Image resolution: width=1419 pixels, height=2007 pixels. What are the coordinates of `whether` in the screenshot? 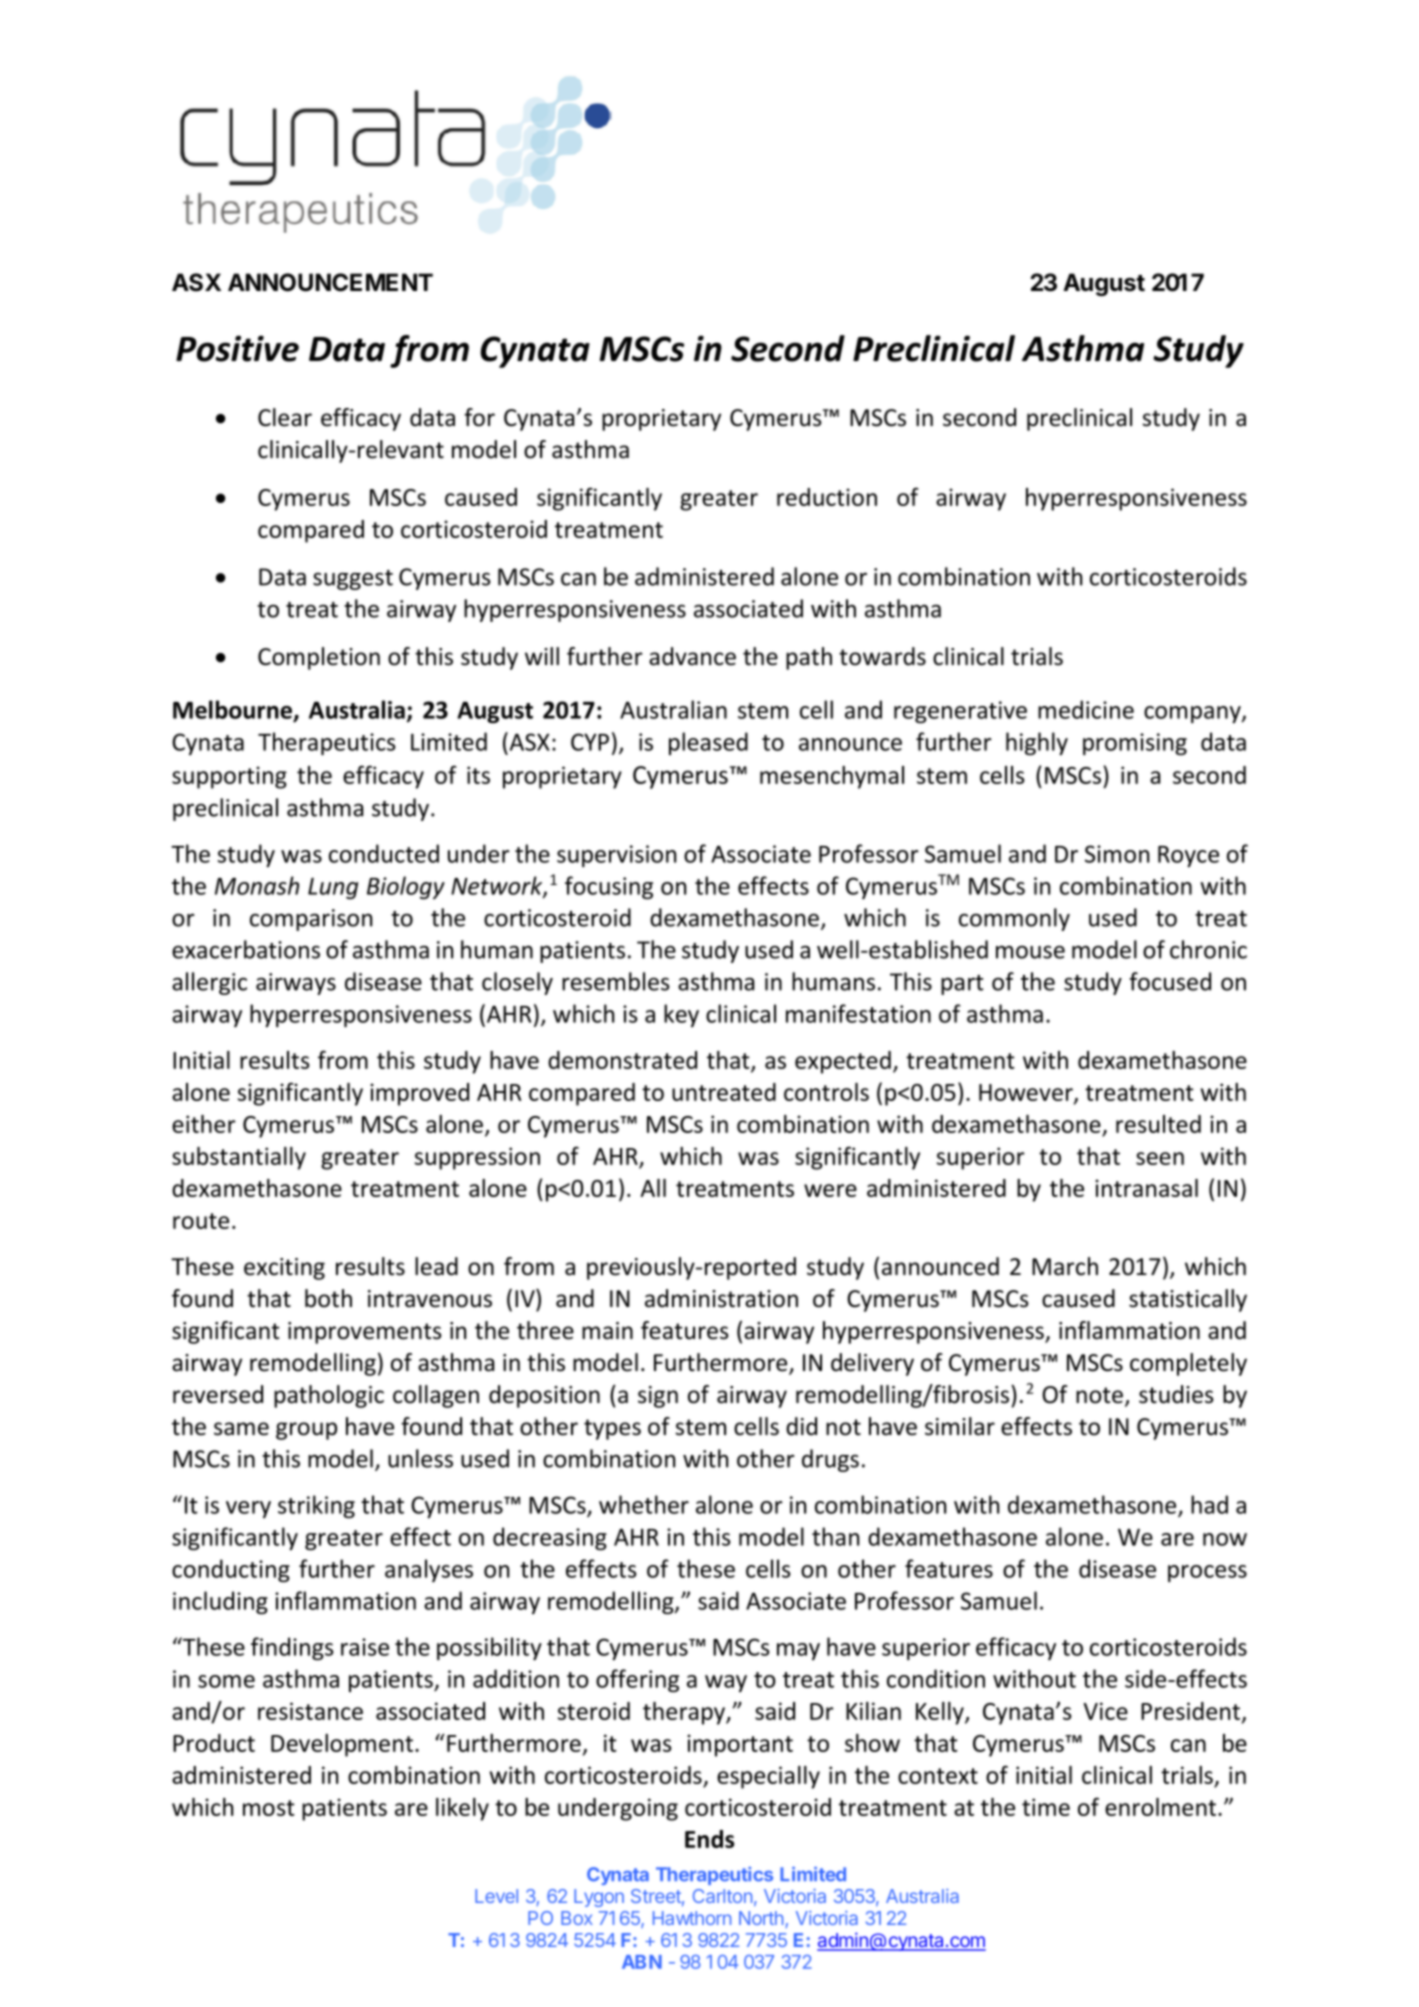 It's located at (644, 1504).
